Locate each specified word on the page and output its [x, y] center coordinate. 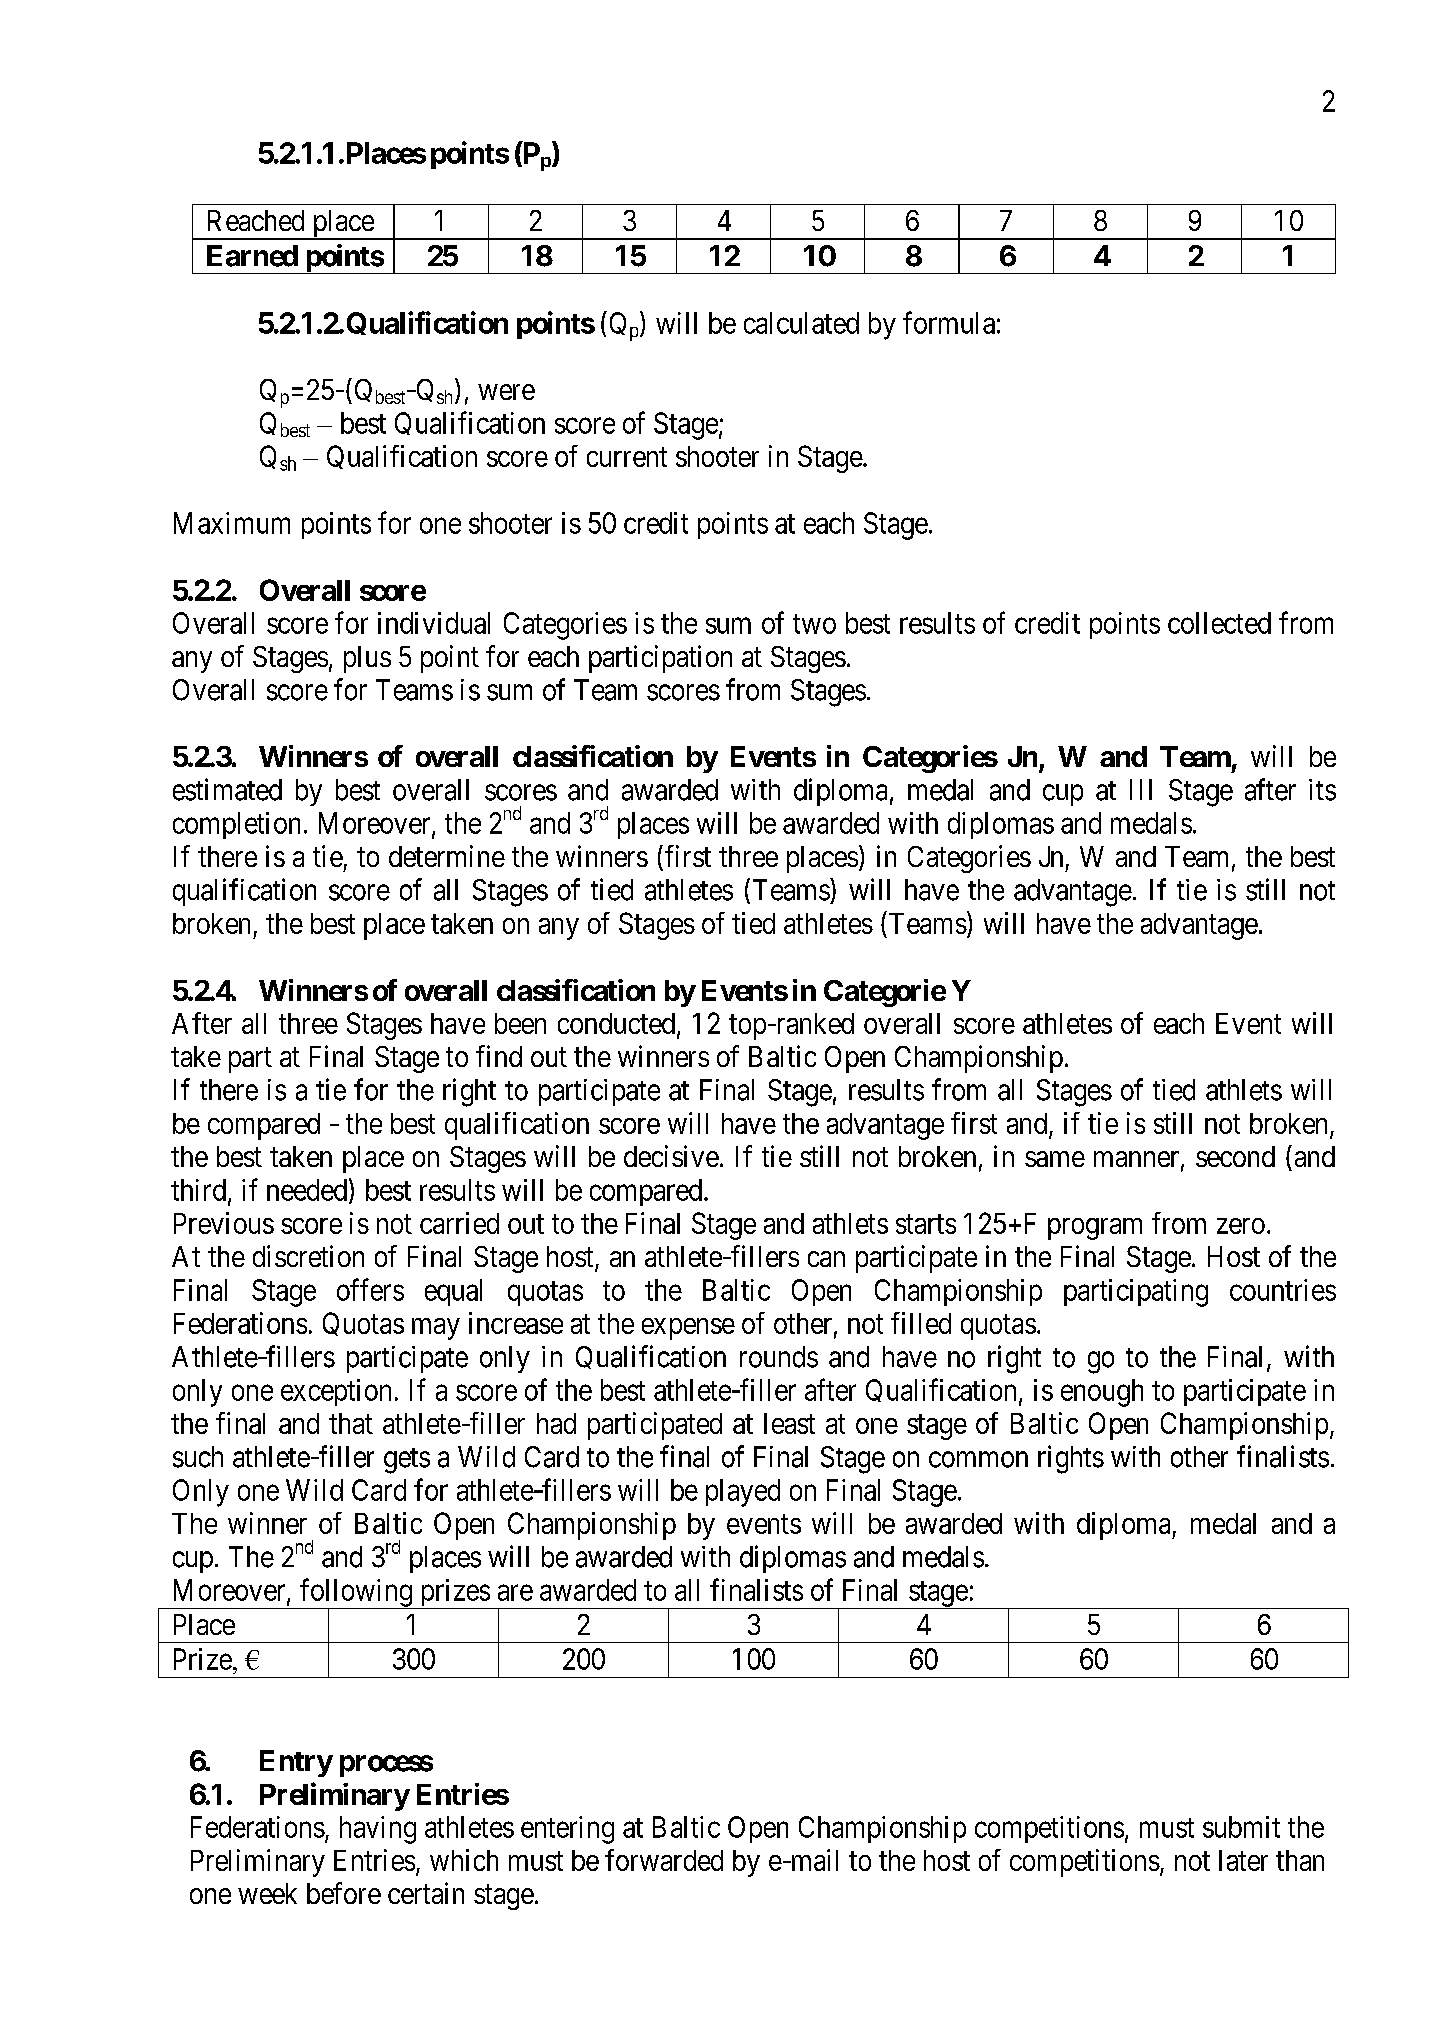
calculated [801, 323]
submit [1241, 1827]
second [1235, 1156]
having [378, 1830]
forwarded [664, 1860]
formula [949, 322]
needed [307, 1190]
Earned [252, 256]
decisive [671, 1156]
